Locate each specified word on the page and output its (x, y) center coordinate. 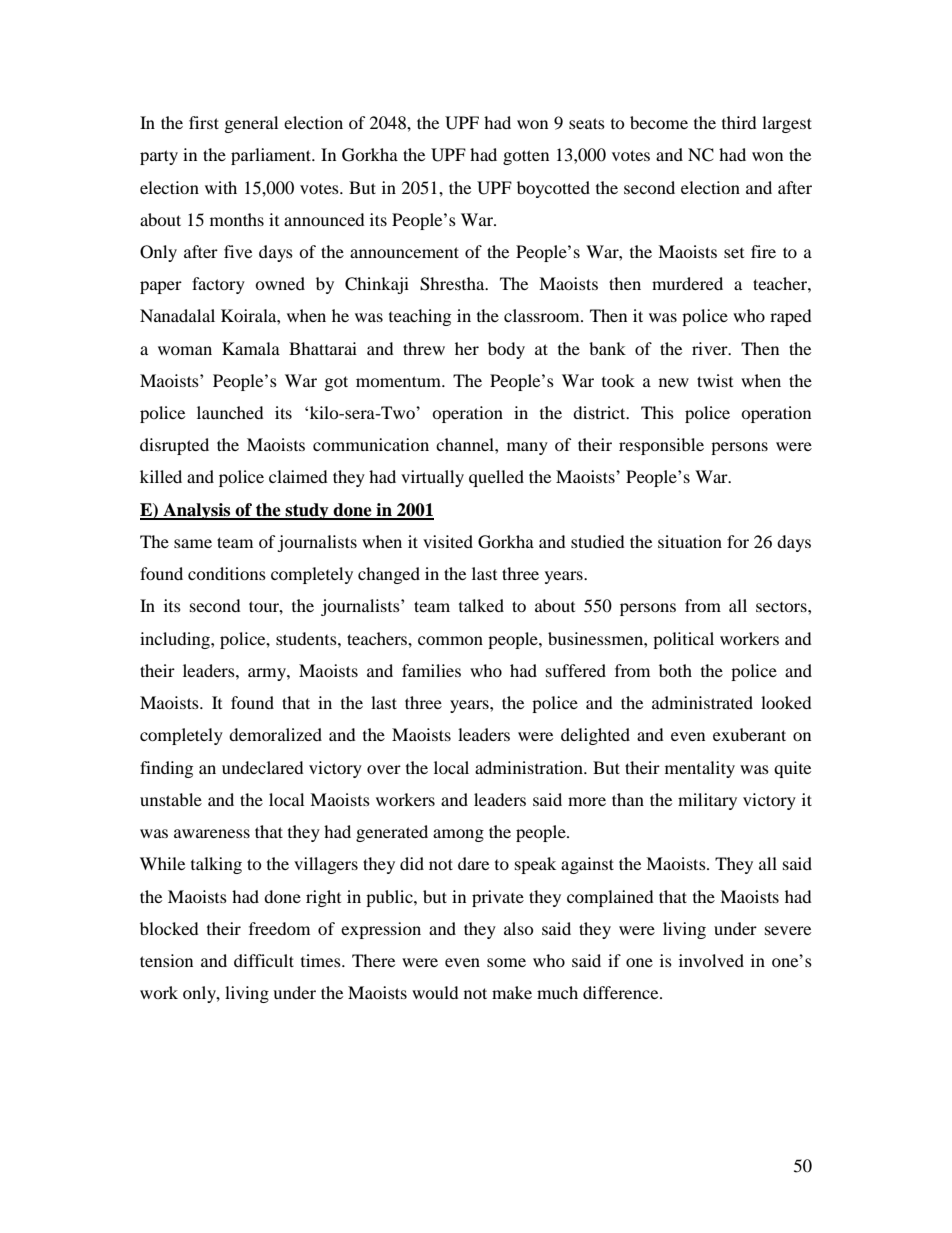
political (683, 640)
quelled (496, 478)
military (707, 801)
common (450, 640)
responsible (661, 446)
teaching (420, 317)
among (458, 835)
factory (218, 285)
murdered (687, 283)
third (739, 122)
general (251, 124)
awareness (212, 833)
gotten (526, 157)
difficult (264, 960)
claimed (298, 476)
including (176, 640)
